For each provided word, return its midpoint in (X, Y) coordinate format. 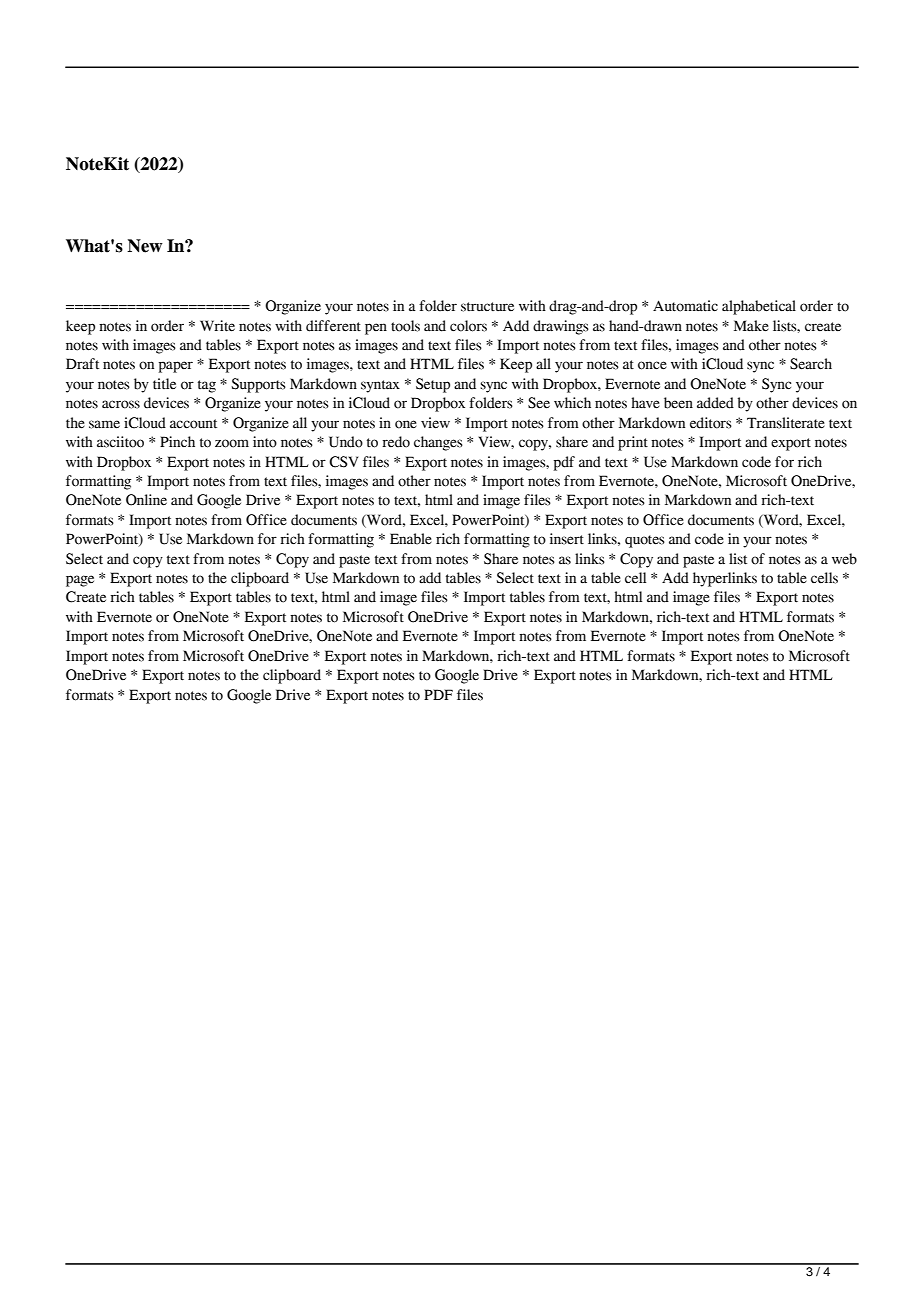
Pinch (177, 441)
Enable (411, 539)
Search (811, 364)
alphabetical (759, 307)
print (633, 443)
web (844, 559)
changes (438, 443)
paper (176, 367)
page (80, 581)
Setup (433, 385)
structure (487, 307)
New (145, 246)
